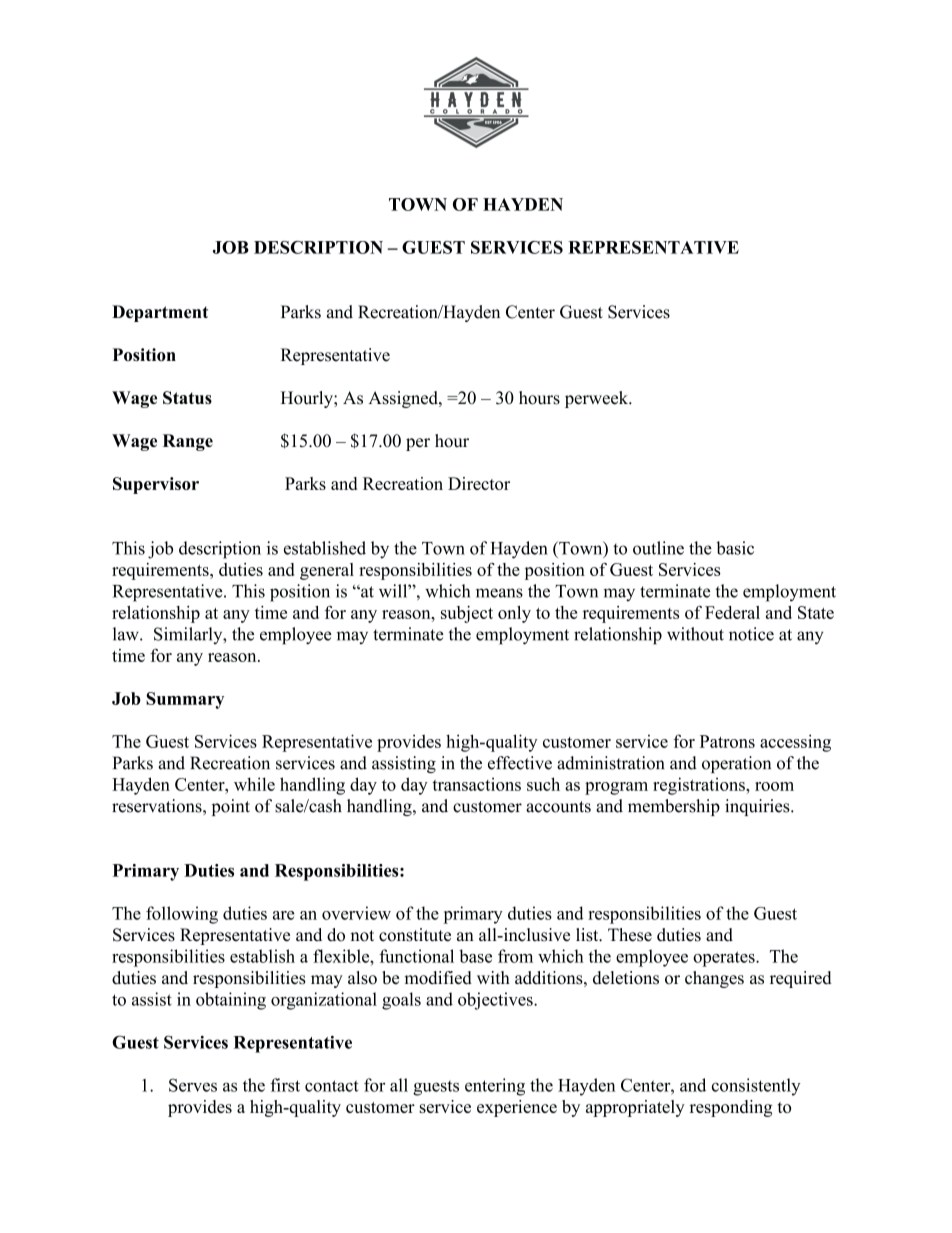 The width and height of the screenshot is (952, 1233). What do you see at coordinates (185, 700) in the screenshot?
I see `Summary` at bounding box center [185, 700].
